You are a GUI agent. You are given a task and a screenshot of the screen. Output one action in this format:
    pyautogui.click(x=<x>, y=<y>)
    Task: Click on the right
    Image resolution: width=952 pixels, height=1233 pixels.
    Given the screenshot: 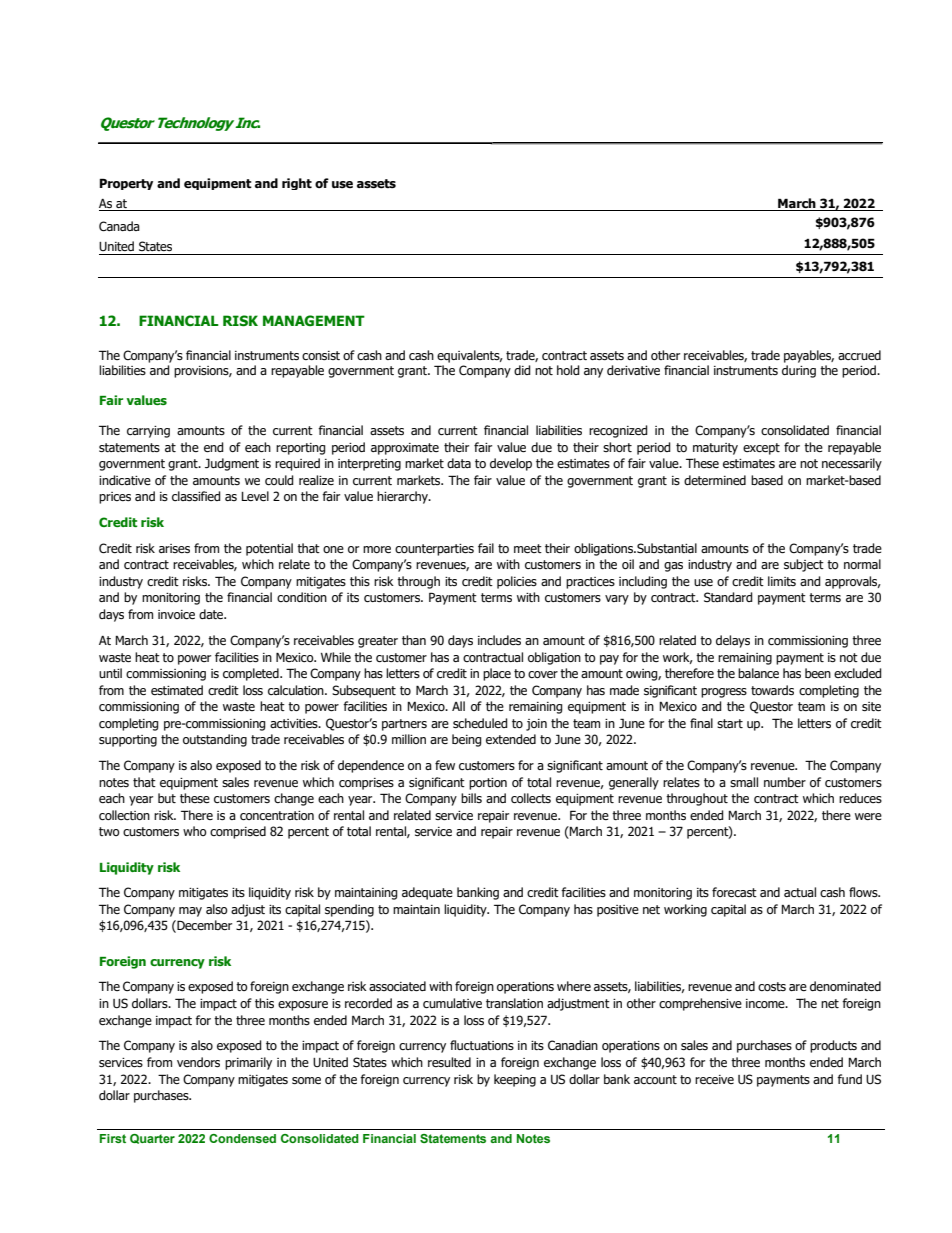 What is the action you would take?
    pyautogui.click(x=297, y=184)
